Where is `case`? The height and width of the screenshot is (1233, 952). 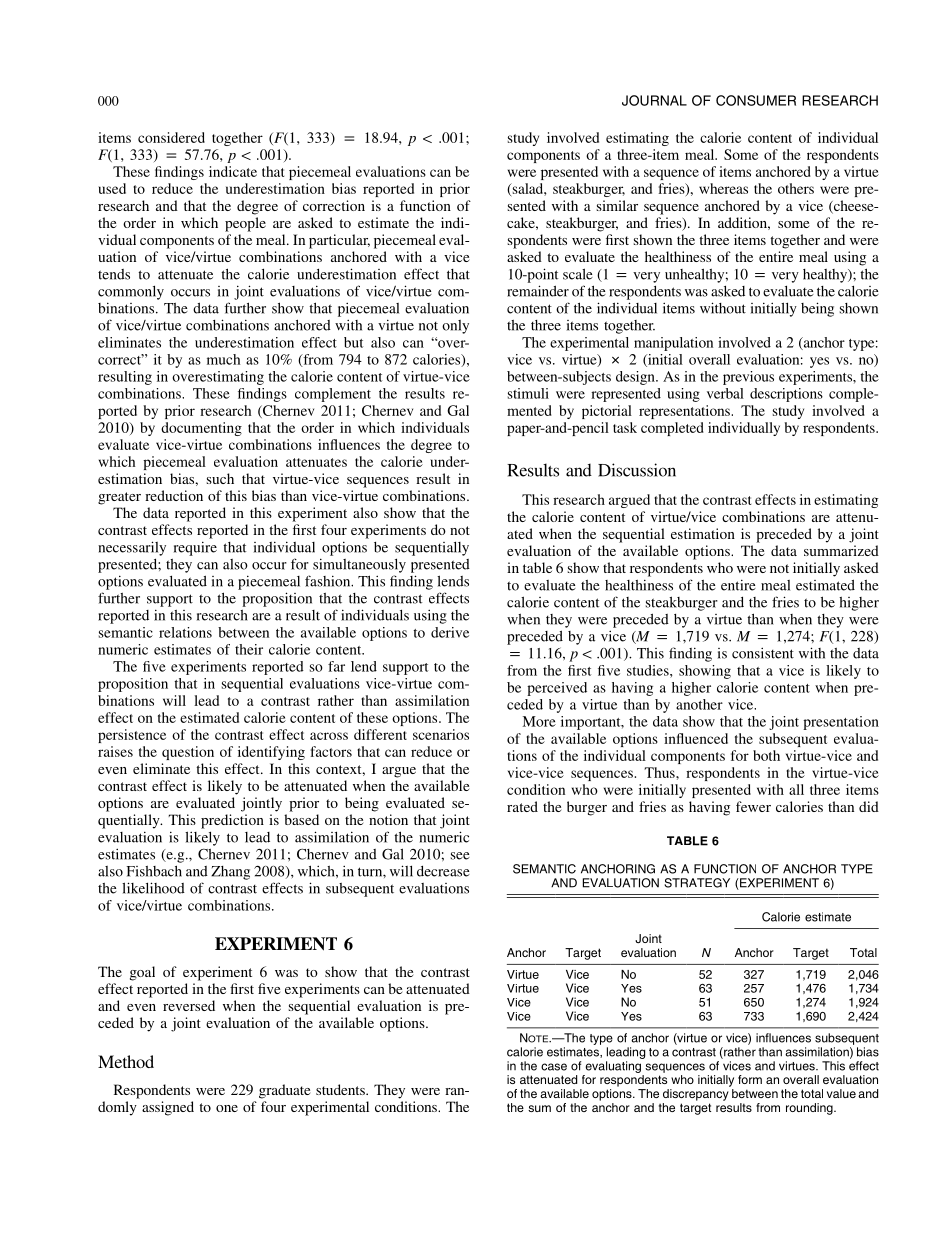 case is located at coordinates (554, 1067).
